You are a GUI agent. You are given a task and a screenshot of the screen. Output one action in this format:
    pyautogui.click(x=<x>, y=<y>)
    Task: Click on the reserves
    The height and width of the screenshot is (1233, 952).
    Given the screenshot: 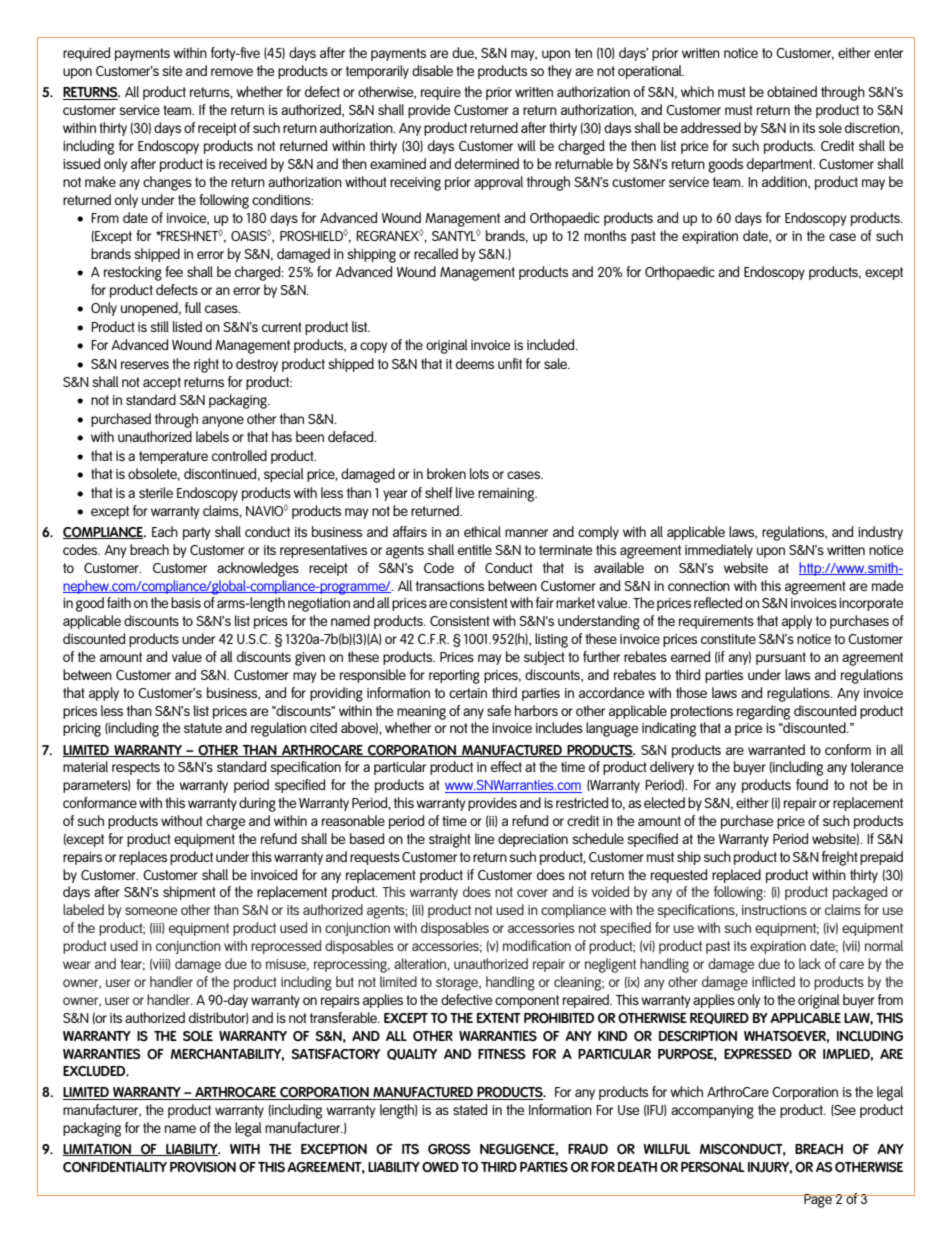 What is the action you would take?
    pyautogui.click(x=145, y=365)
